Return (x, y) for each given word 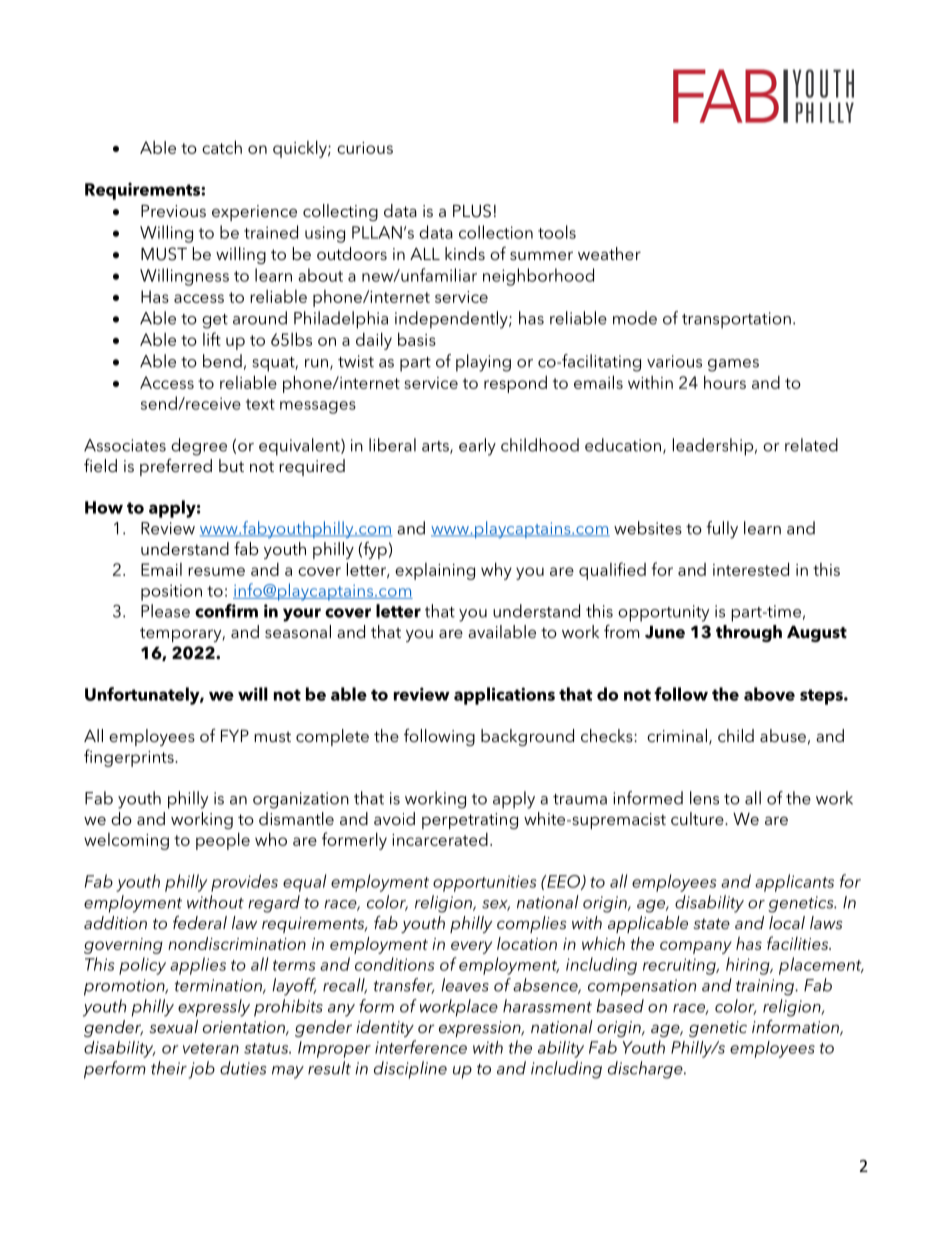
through (749, 633)
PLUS (472, 211)
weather (609, 253)
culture (698, 818)
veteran (211, 1048)
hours (725, 382)
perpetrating (470, 821)
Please (165, 611)
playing (483, 363)
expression (481, 1029)
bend (222, 361)
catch (222, 147)
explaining (435, 571)
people (223, 841)
